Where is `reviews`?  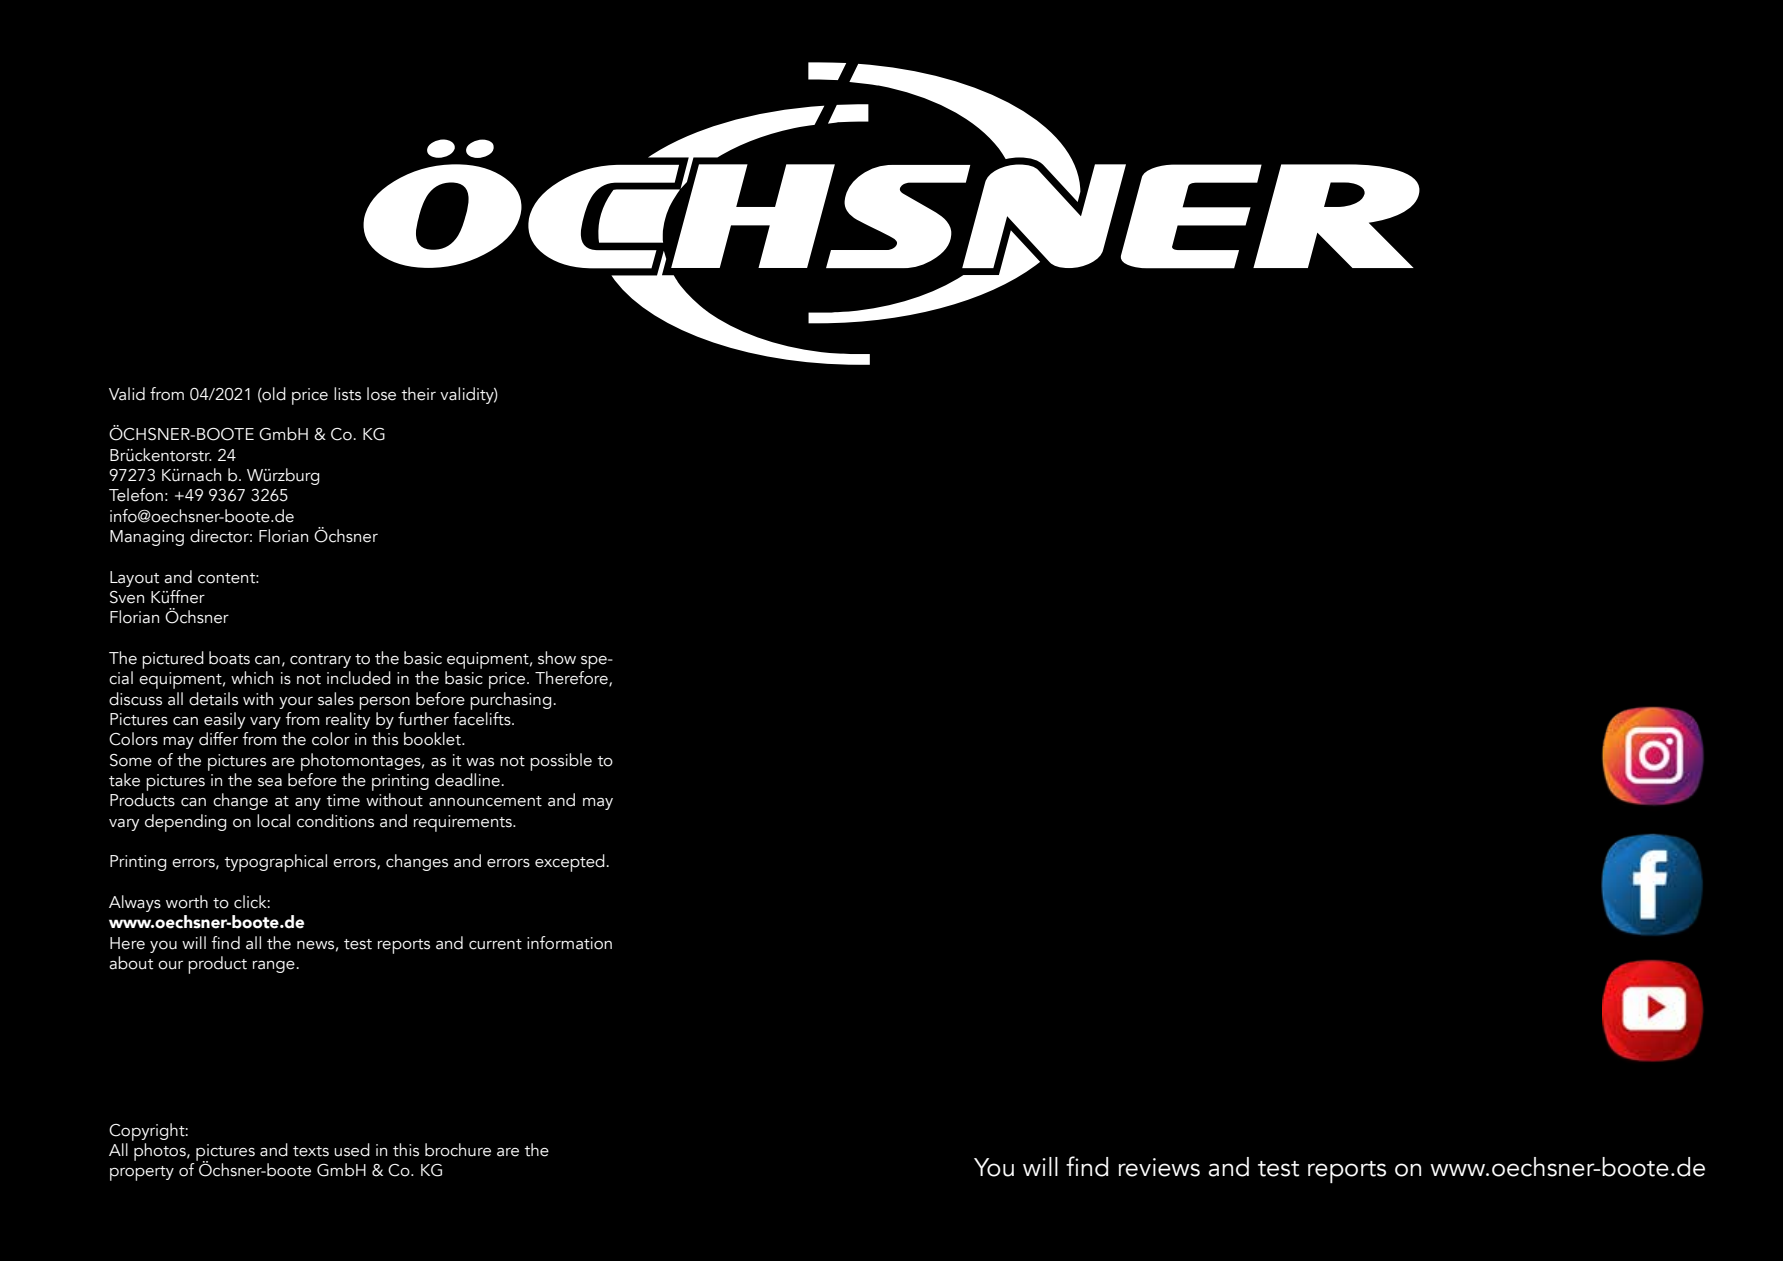 reviews is located at coordinates (1159, 1167).
